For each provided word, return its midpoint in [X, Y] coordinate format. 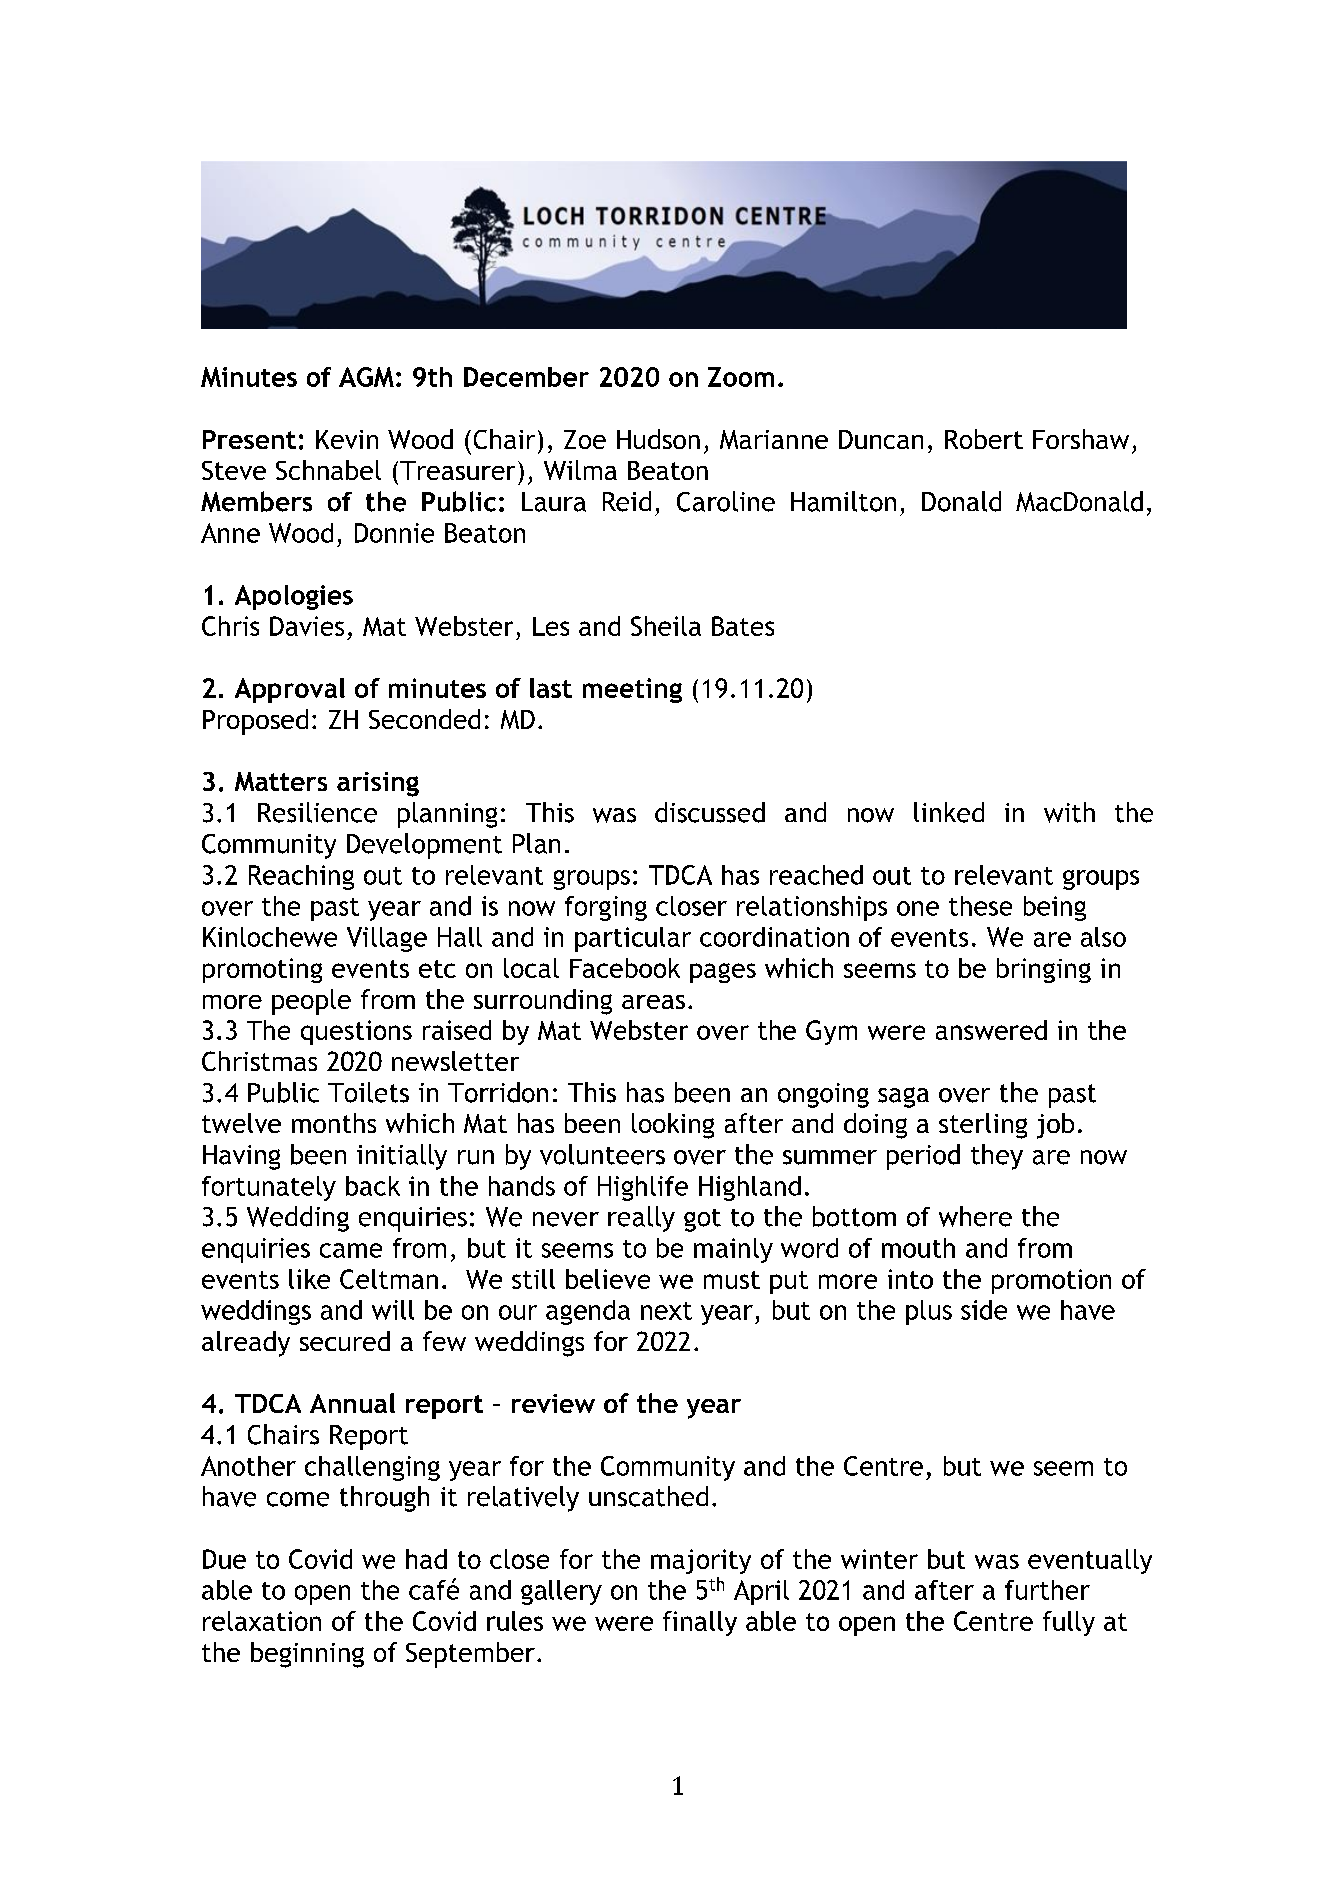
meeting [632, 690]
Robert [984, 439]
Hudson [658, 439]
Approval [290, 690]
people [311, 1002]
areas [653, 1002]
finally [700, 1623]
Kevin [347, 439]
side [984, 1310]
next [666, 1311]
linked [949, 812]
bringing [1044, 970]
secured [345, 1341]
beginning [307, 1655]
